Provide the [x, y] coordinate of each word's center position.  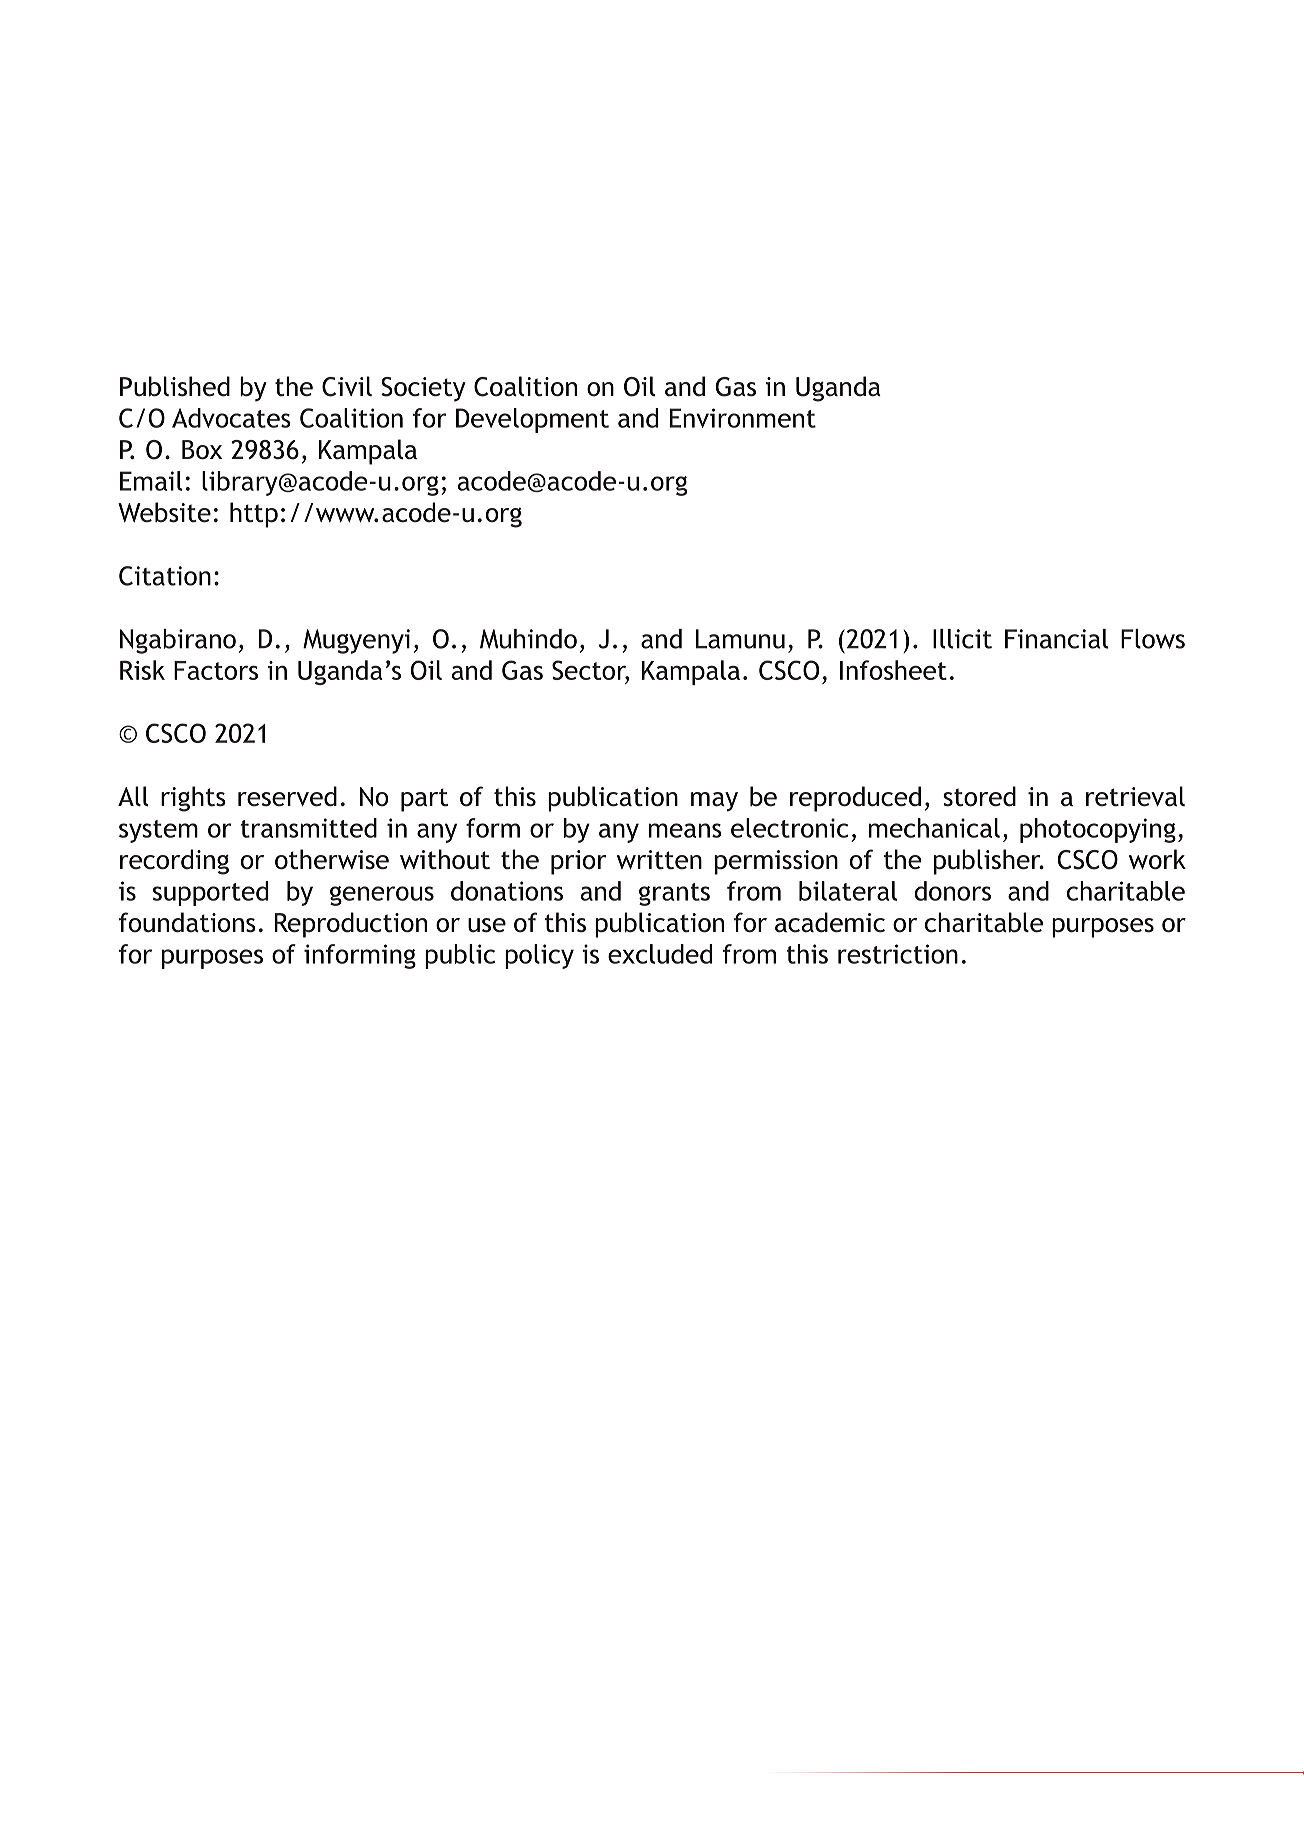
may [714, 802]
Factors [216, 670]
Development [532, 420]
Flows [1153, 639]
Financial [1056, 639]
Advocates [231, 418]
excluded [660, 954]
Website [164, 512]
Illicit [962, 639]
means [685, 830]
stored [979, 796]
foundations [187, 922]
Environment [743, 418]
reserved [287, 796]
